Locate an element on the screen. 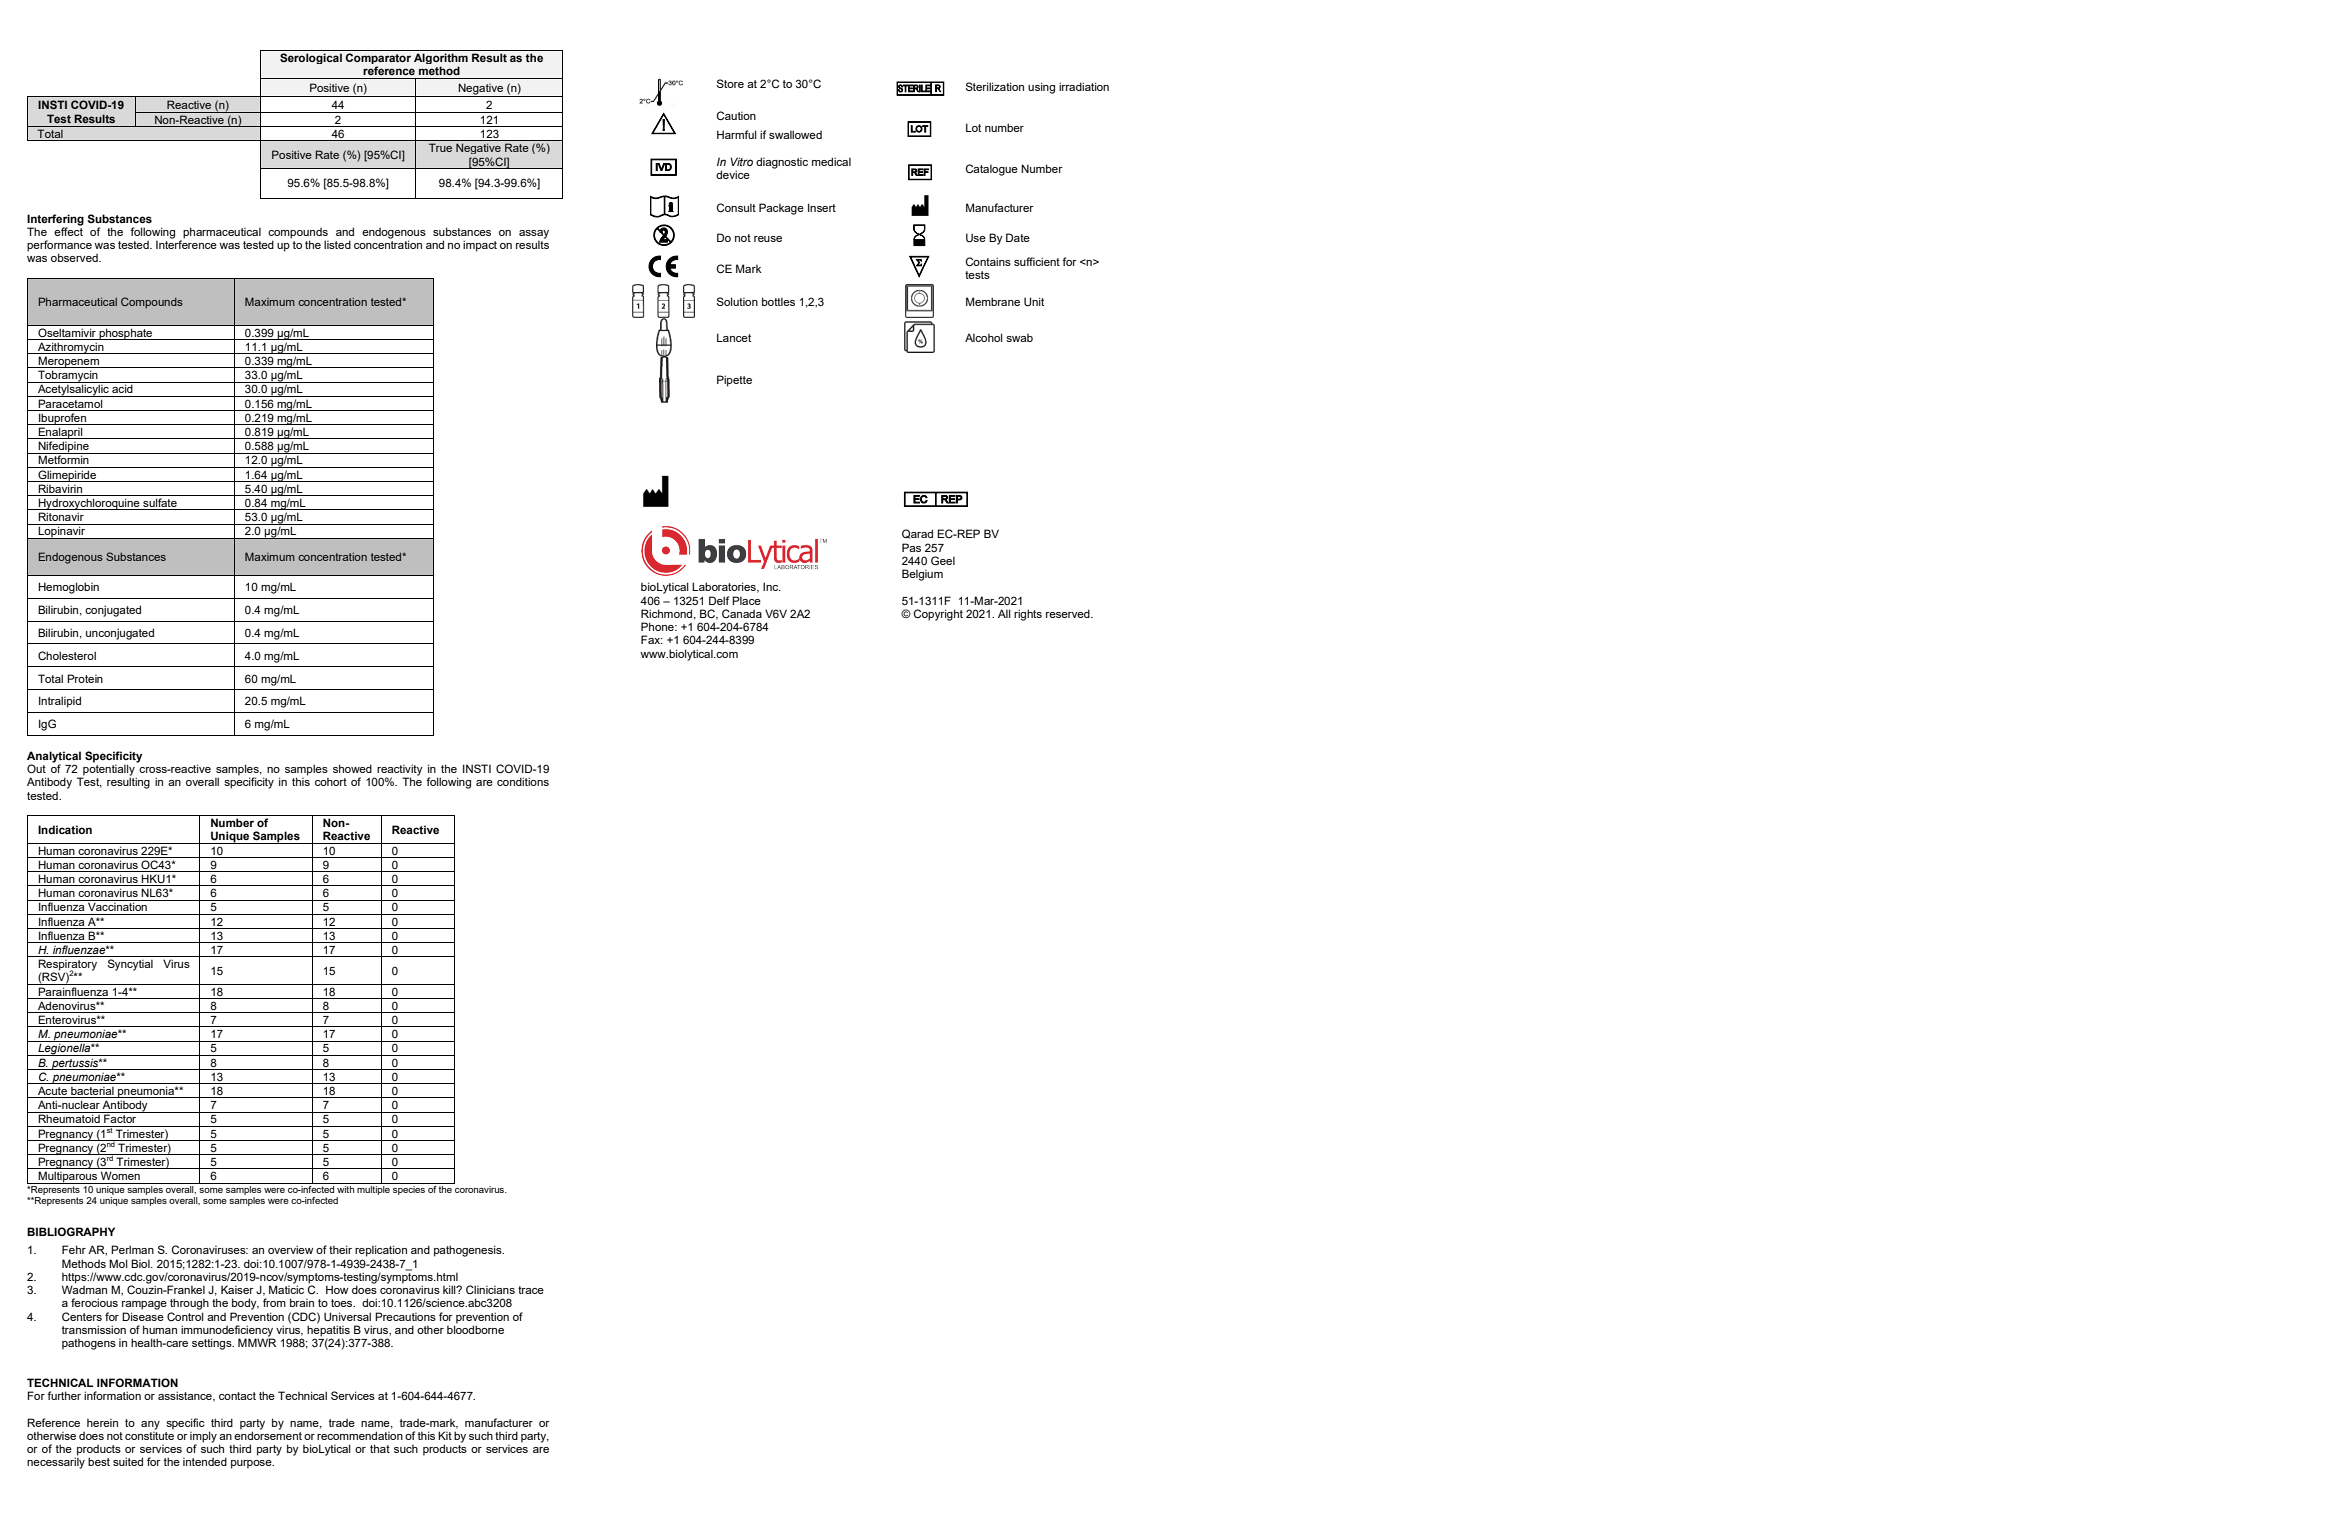 This screenshot has height=1520, width=2350. Hemoglobin is located at coordinates (68, 588).
